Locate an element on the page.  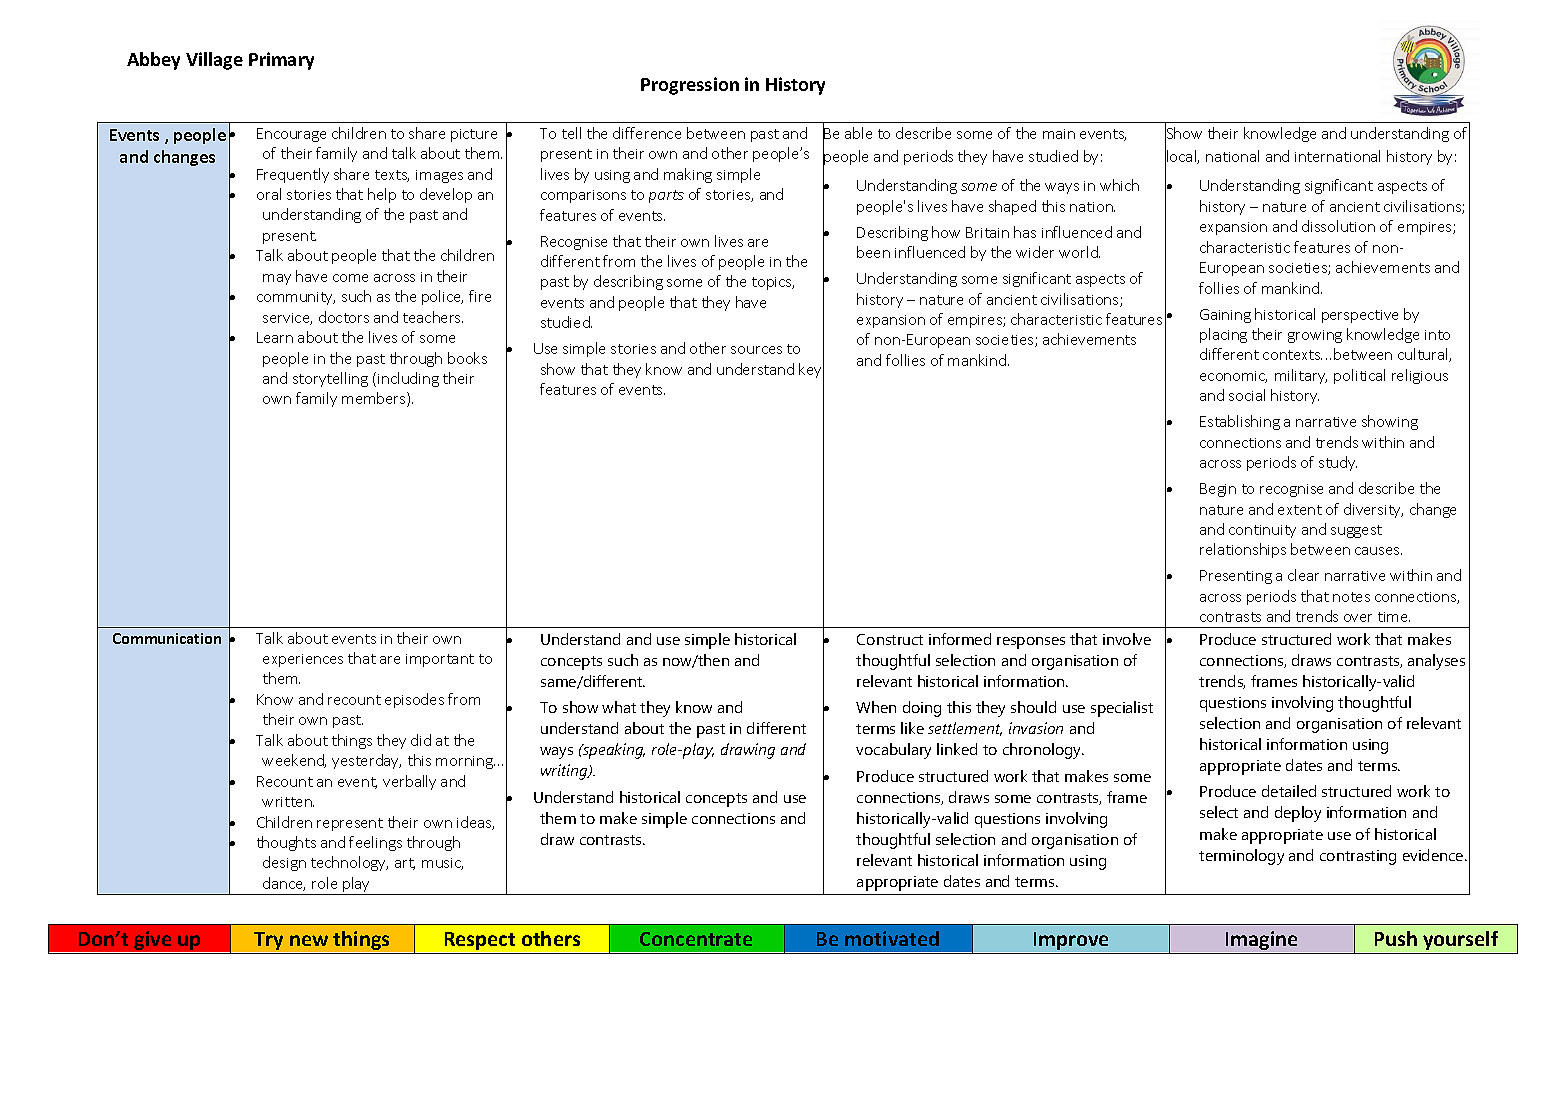
extent is located at coordinates (1300, 510).
